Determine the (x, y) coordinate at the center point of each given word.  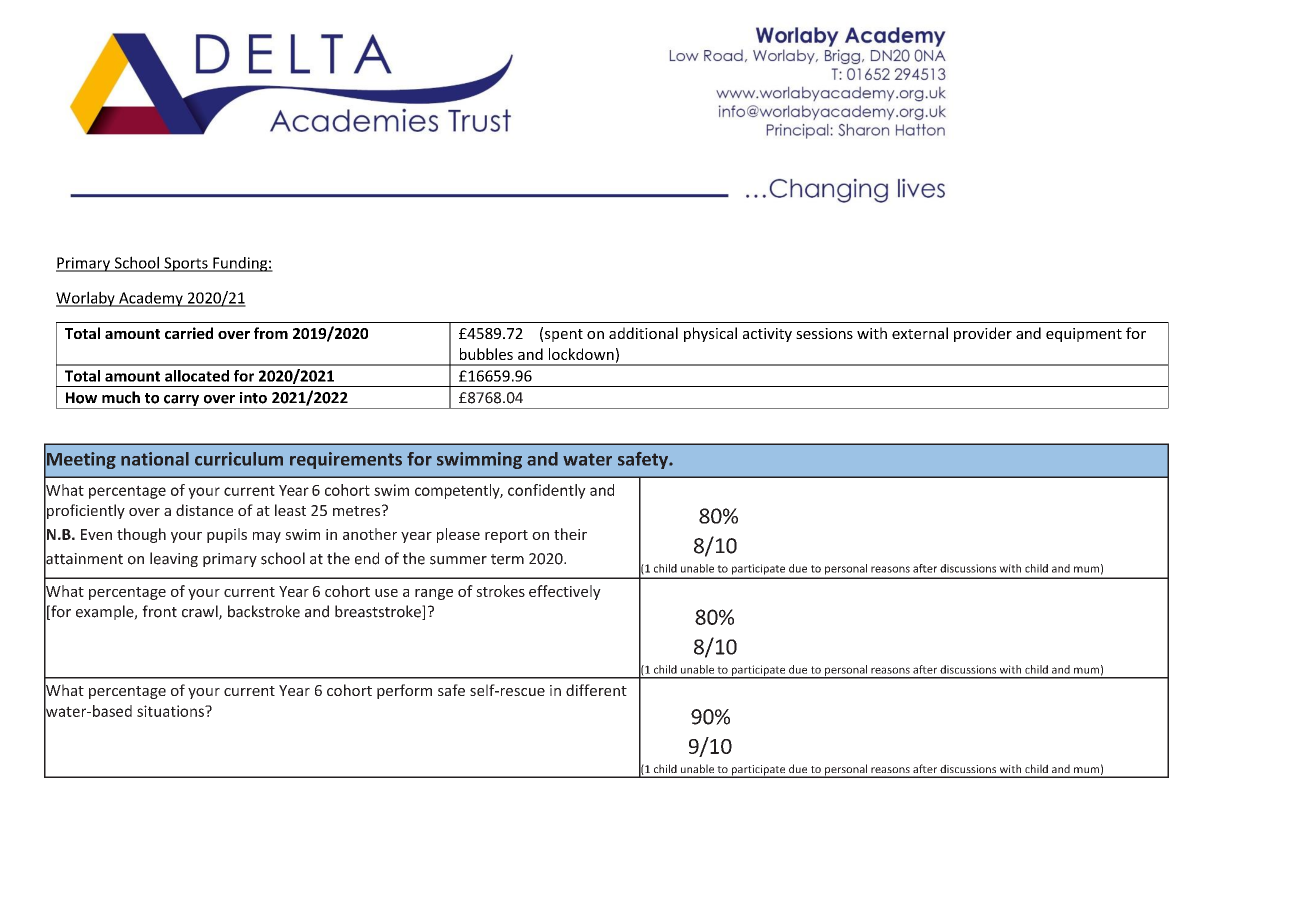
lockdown (581, 354)
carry (182, 402)
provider (983, 334)
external (920, 333)
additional (643, 333)
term (507, 559)
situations (171, 711)
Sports (186, 264)
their (570, 534)
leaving (174, 559)
